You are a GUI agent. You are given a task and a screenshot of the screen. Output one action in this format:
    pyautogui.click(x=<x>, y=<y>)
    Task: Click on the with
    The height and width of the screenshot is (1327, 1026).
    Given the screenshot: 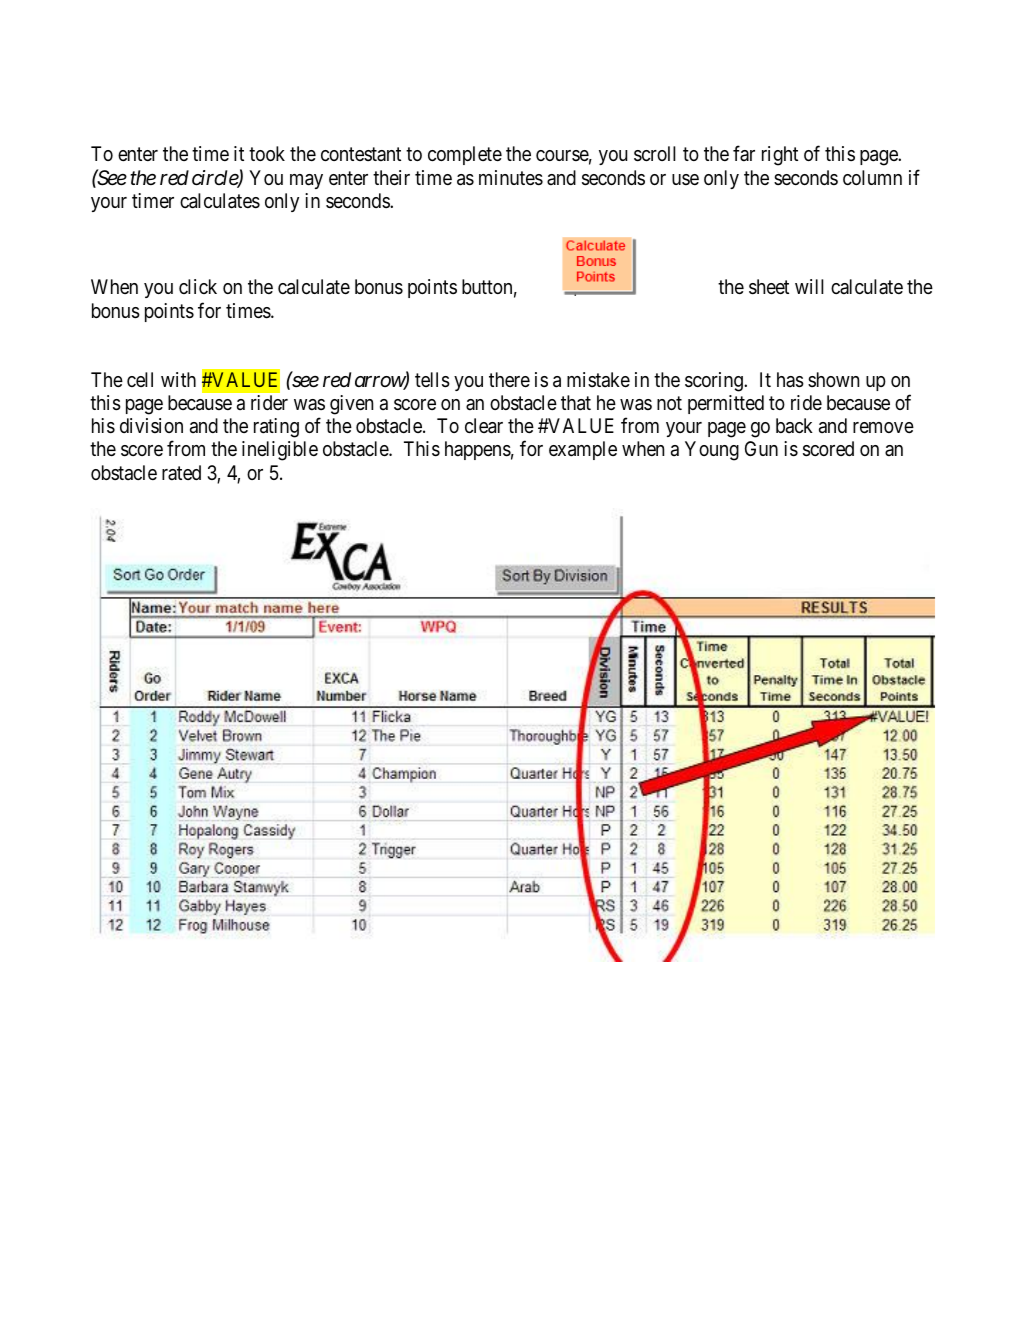 What is the action you would take?
    pyautogui.click(x=178, y=379)
